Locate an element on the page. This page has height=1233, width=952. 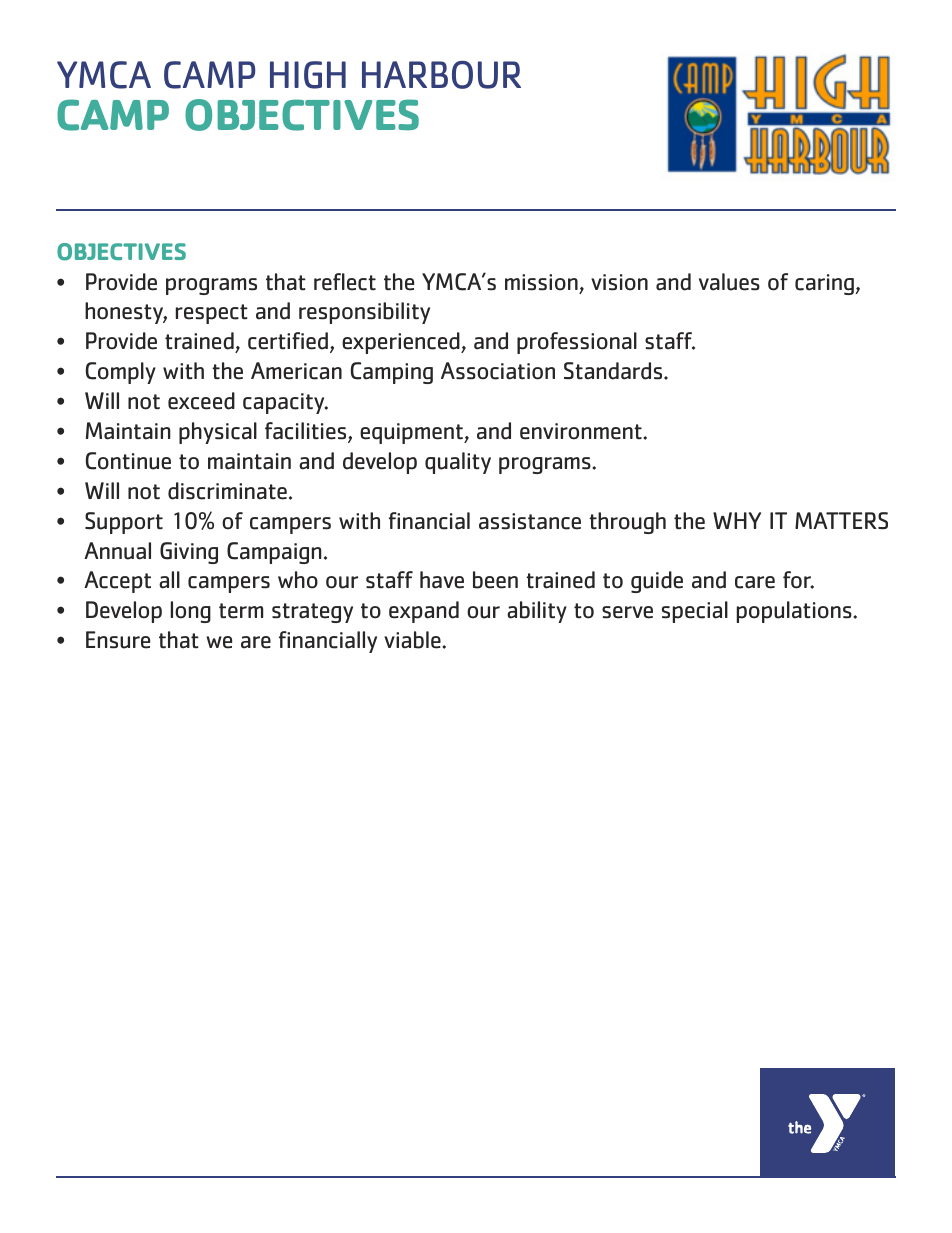
HARBOUR is located at coordinates (441, 75).
